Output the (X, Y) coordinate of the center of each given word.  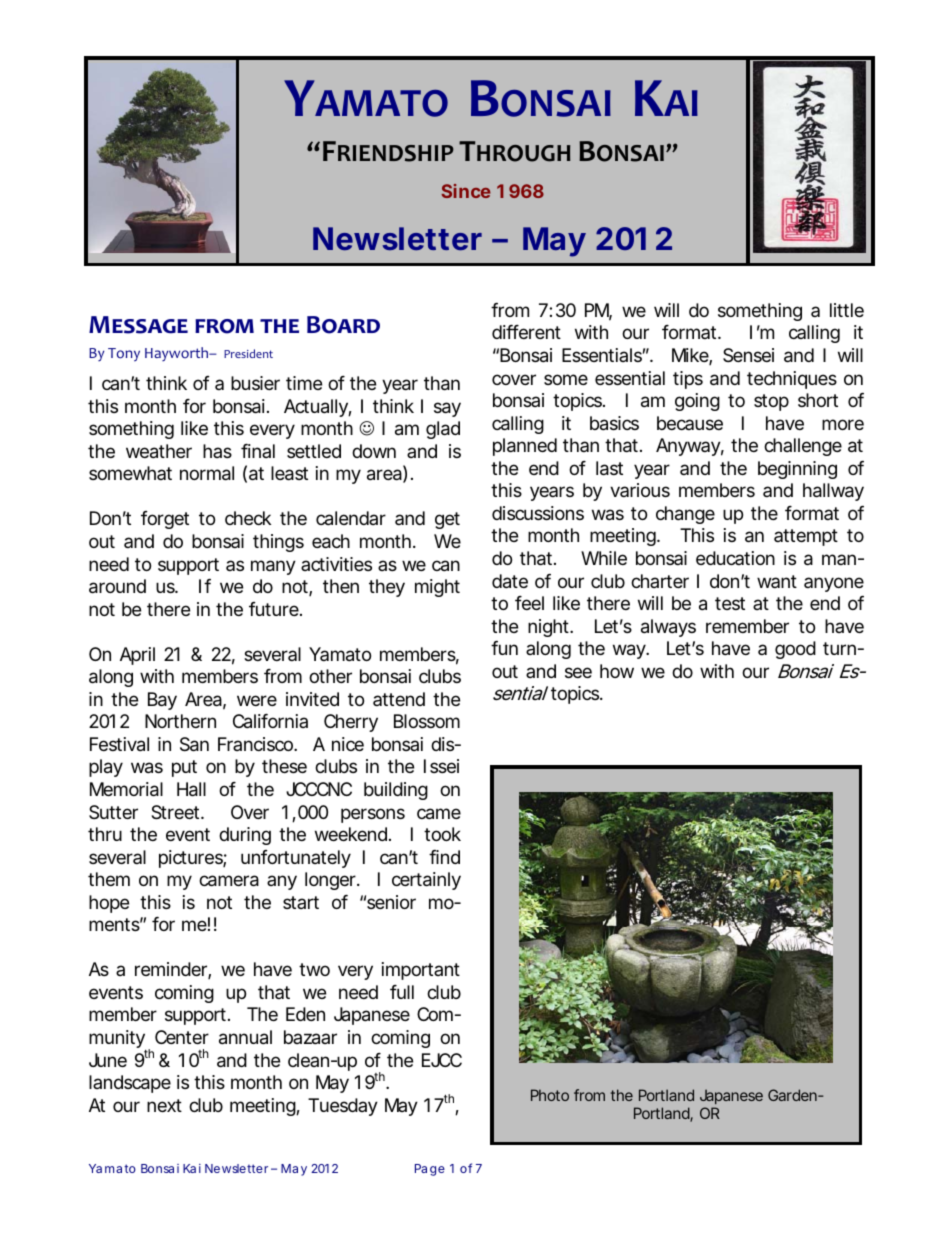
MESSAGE (138, 325)
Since (466, 191)
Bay (162, 701)
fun (504, 648)
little (847, 310)
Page (430, 1170)
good (795, 650)
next (164, 1105)
